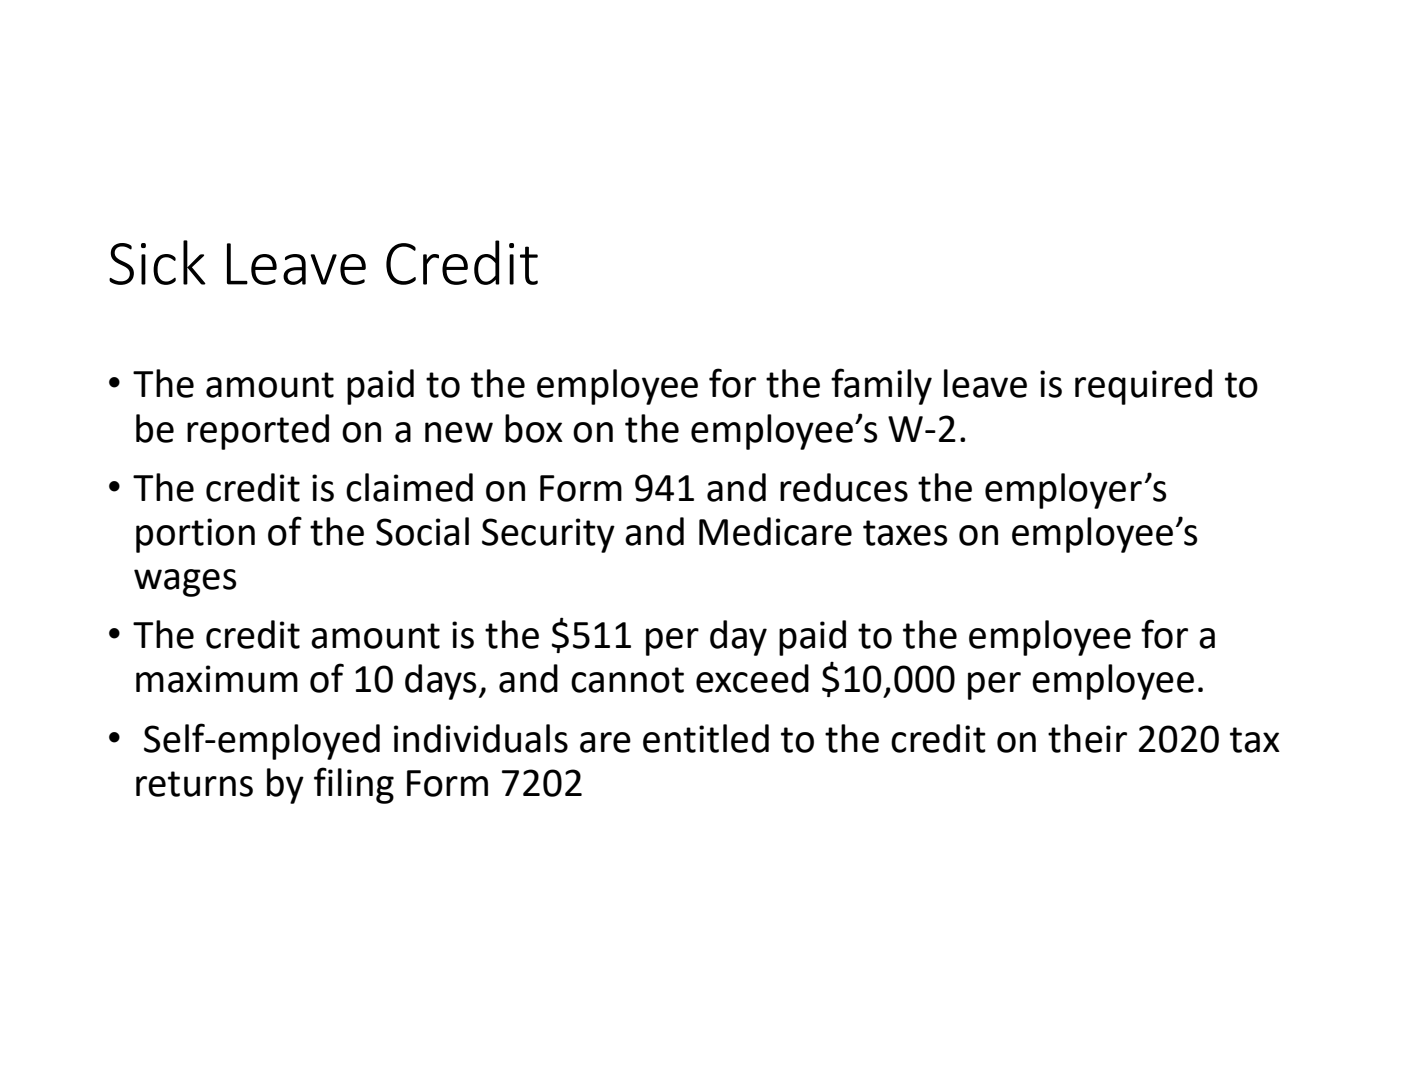  Describe the element at coordinates (548, 535) in the screenshot. I see `Security` at that location.
